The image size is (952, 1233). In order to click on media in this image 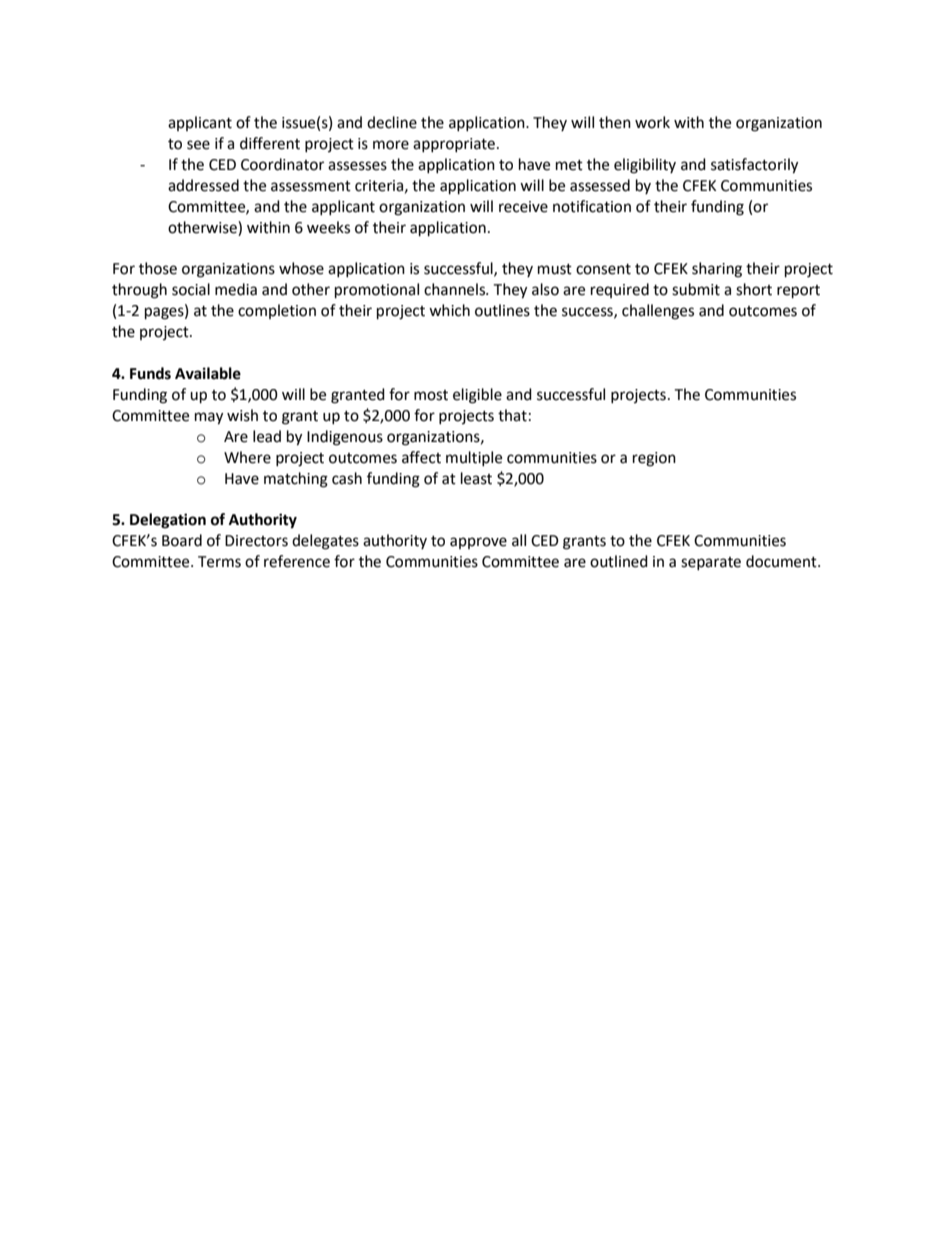, I will do `click(236, 289)`.
